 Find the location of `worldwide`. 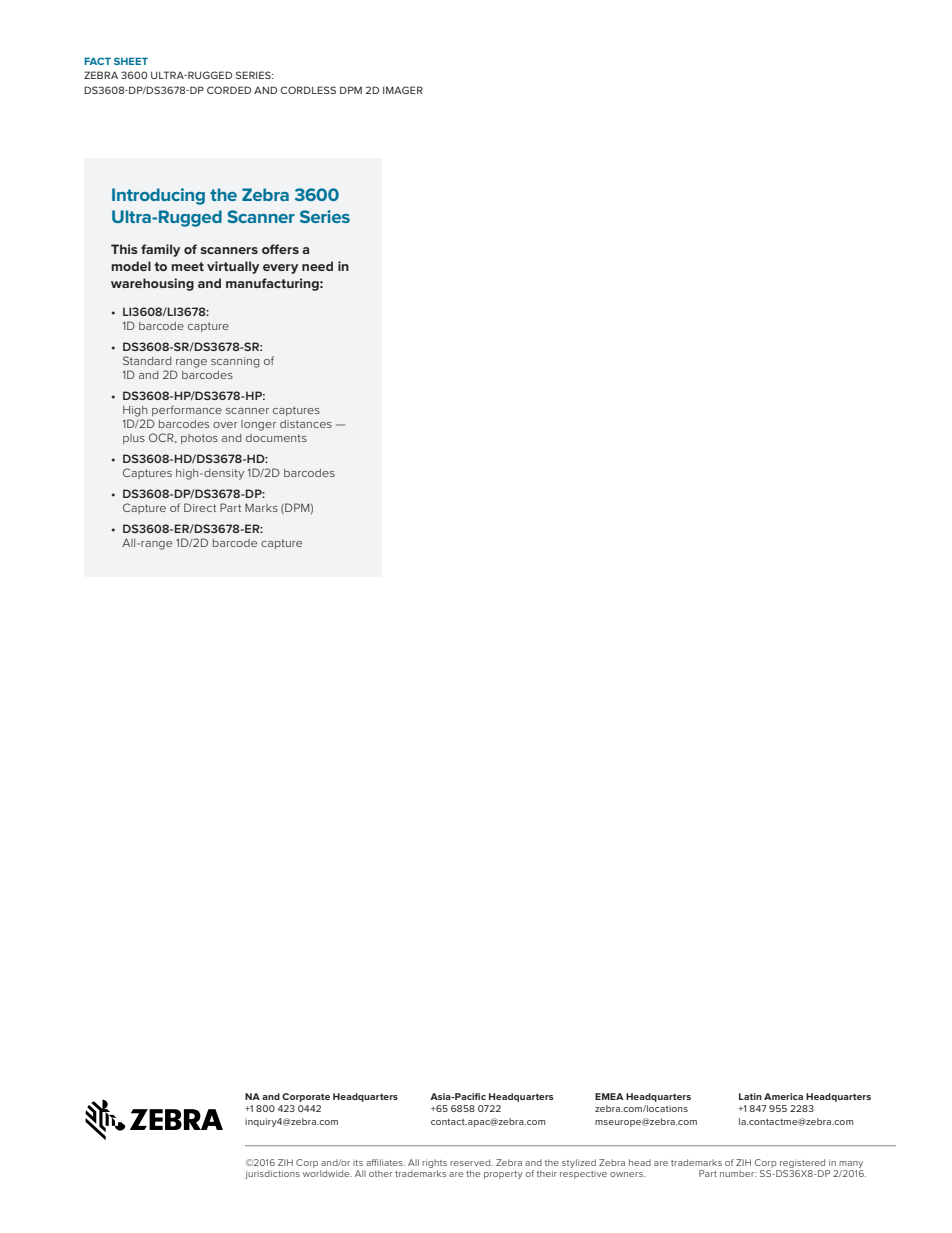

worldwide is located at coordinates (327, 1173).
